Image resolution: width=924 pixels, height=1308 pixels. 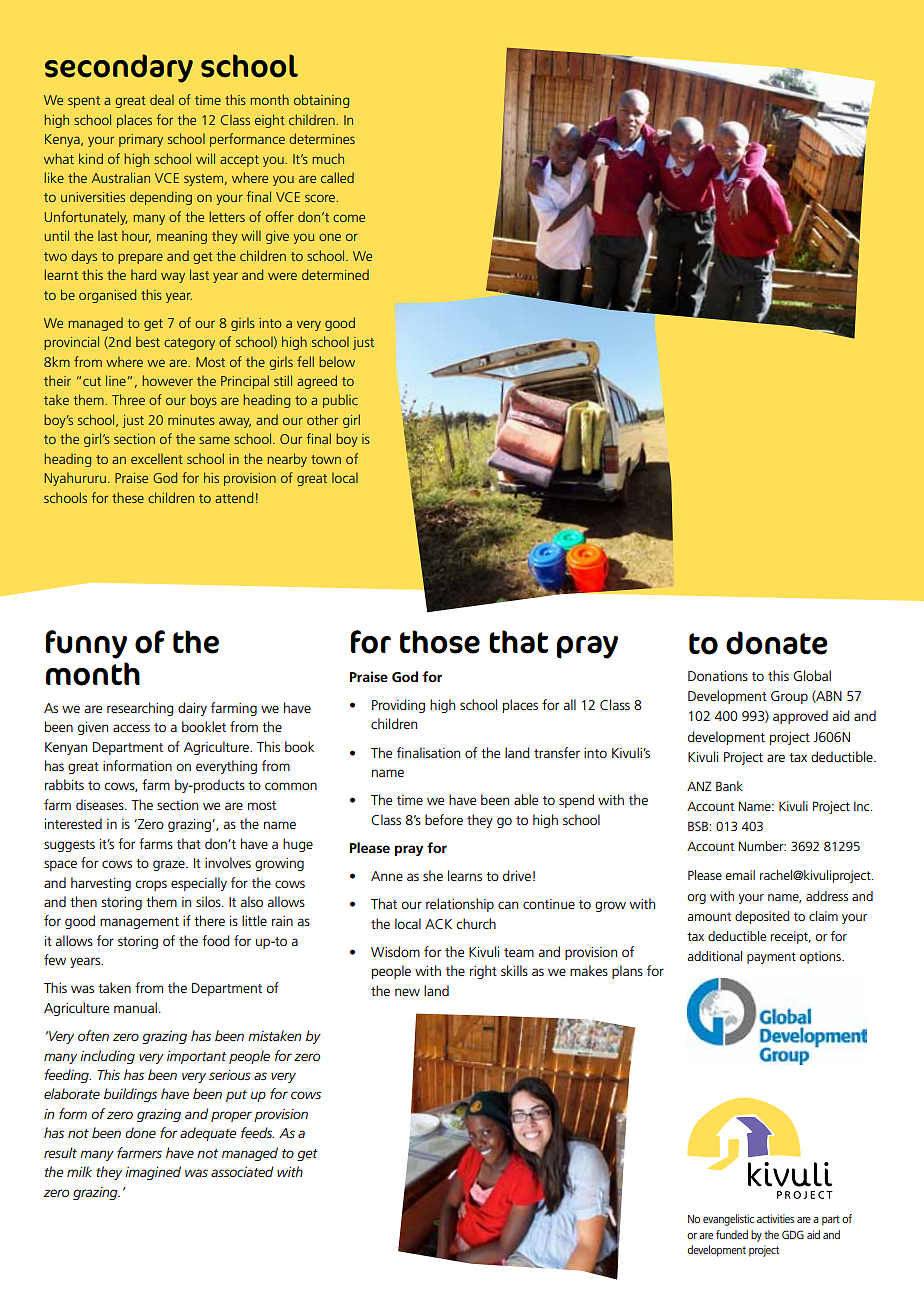 I want to click on called, so click(x=337, y=177).
